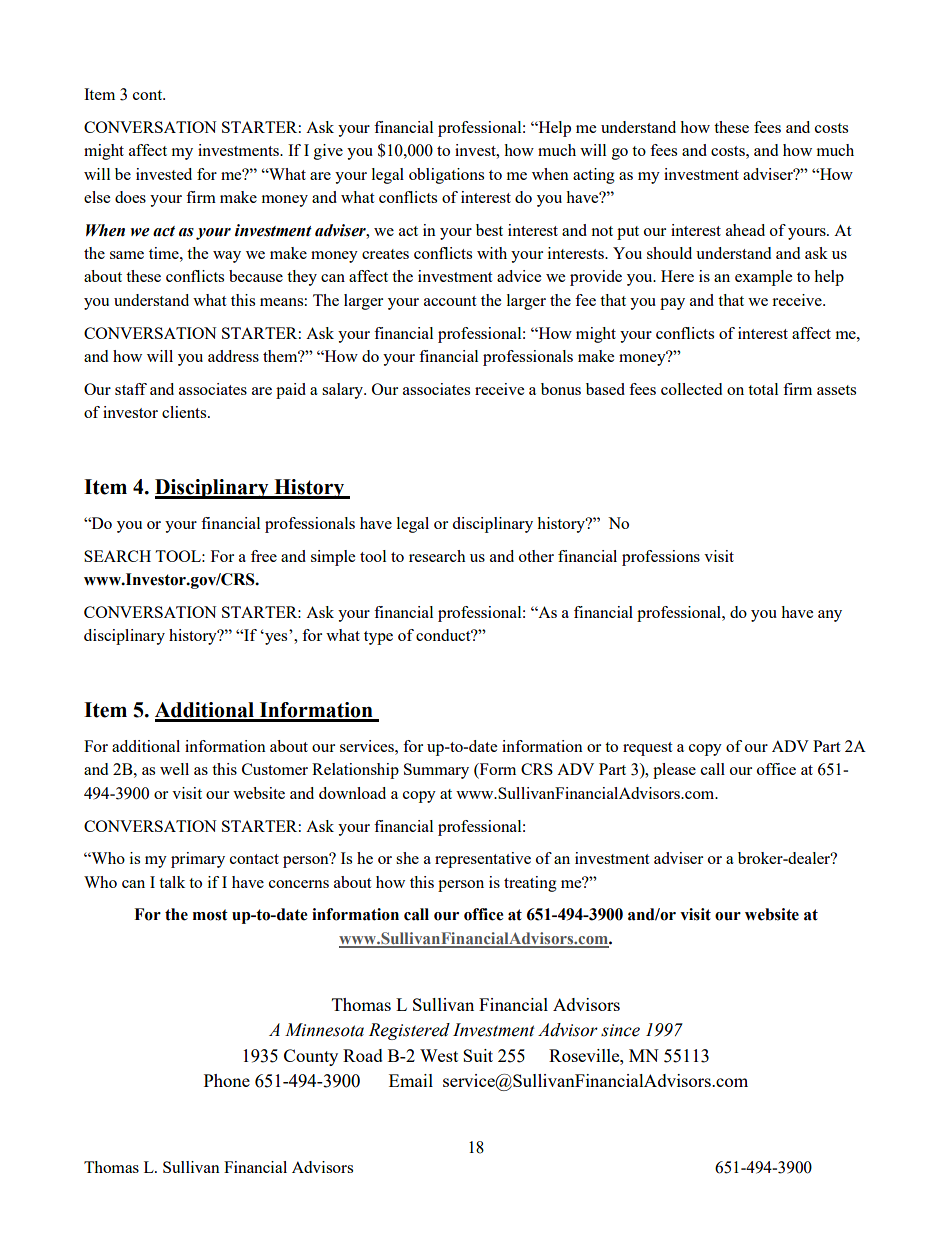  Describe the element at coordinates (763, 389) in the screenshot. I see `total` at that location.
